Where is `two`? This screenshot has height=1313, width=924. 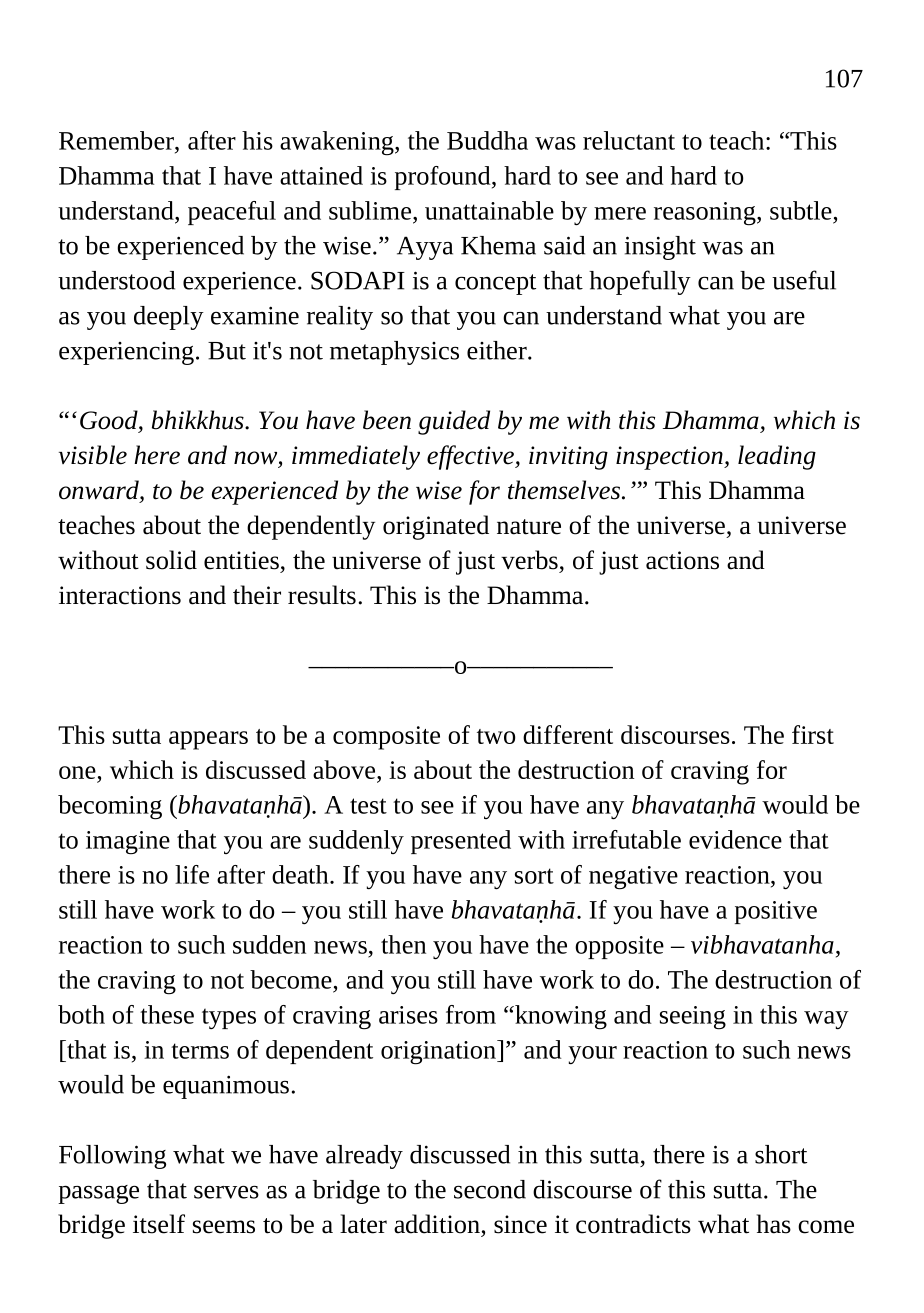 two is located at coordinates (496, 736).
